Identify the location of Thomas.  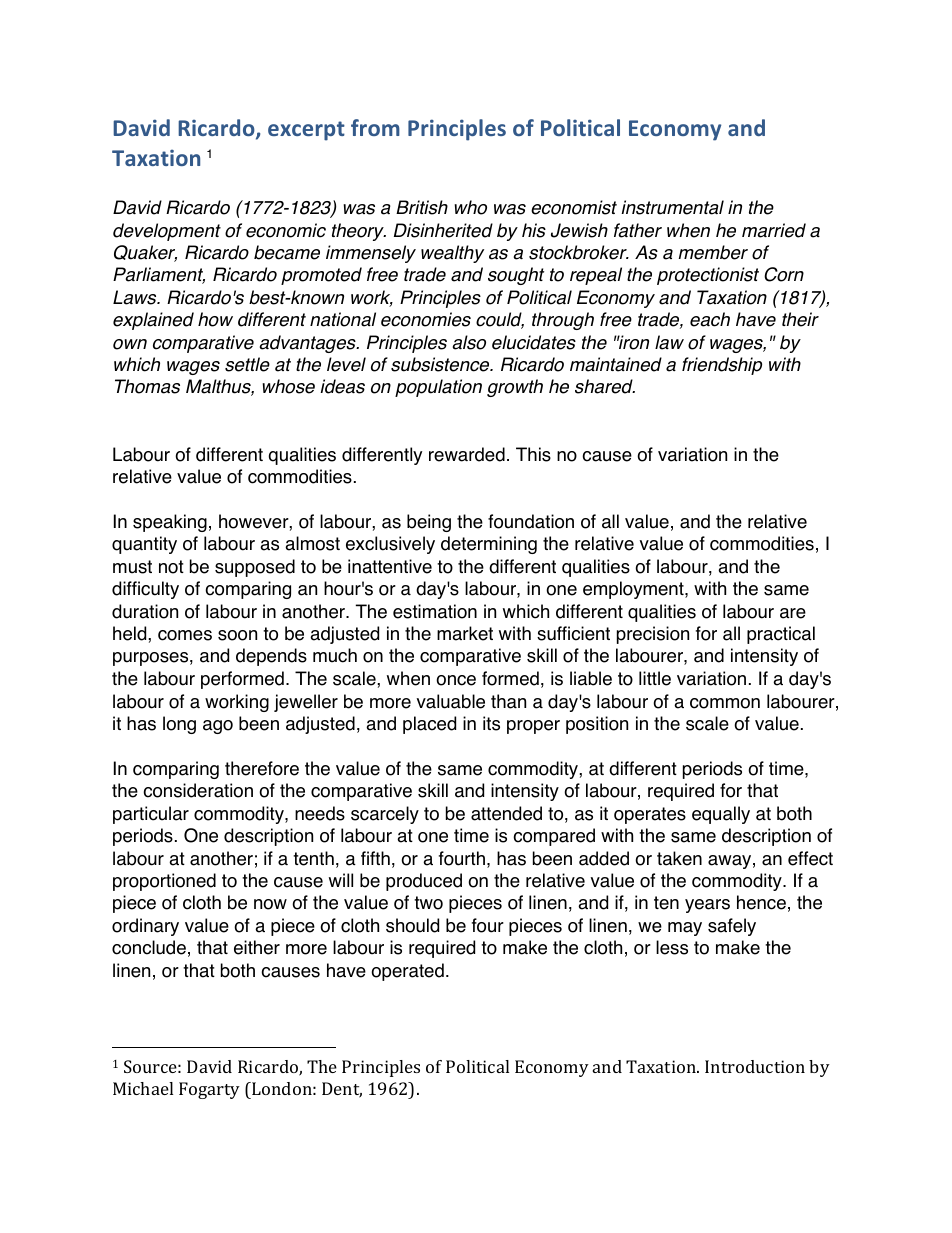
(147, 386).
